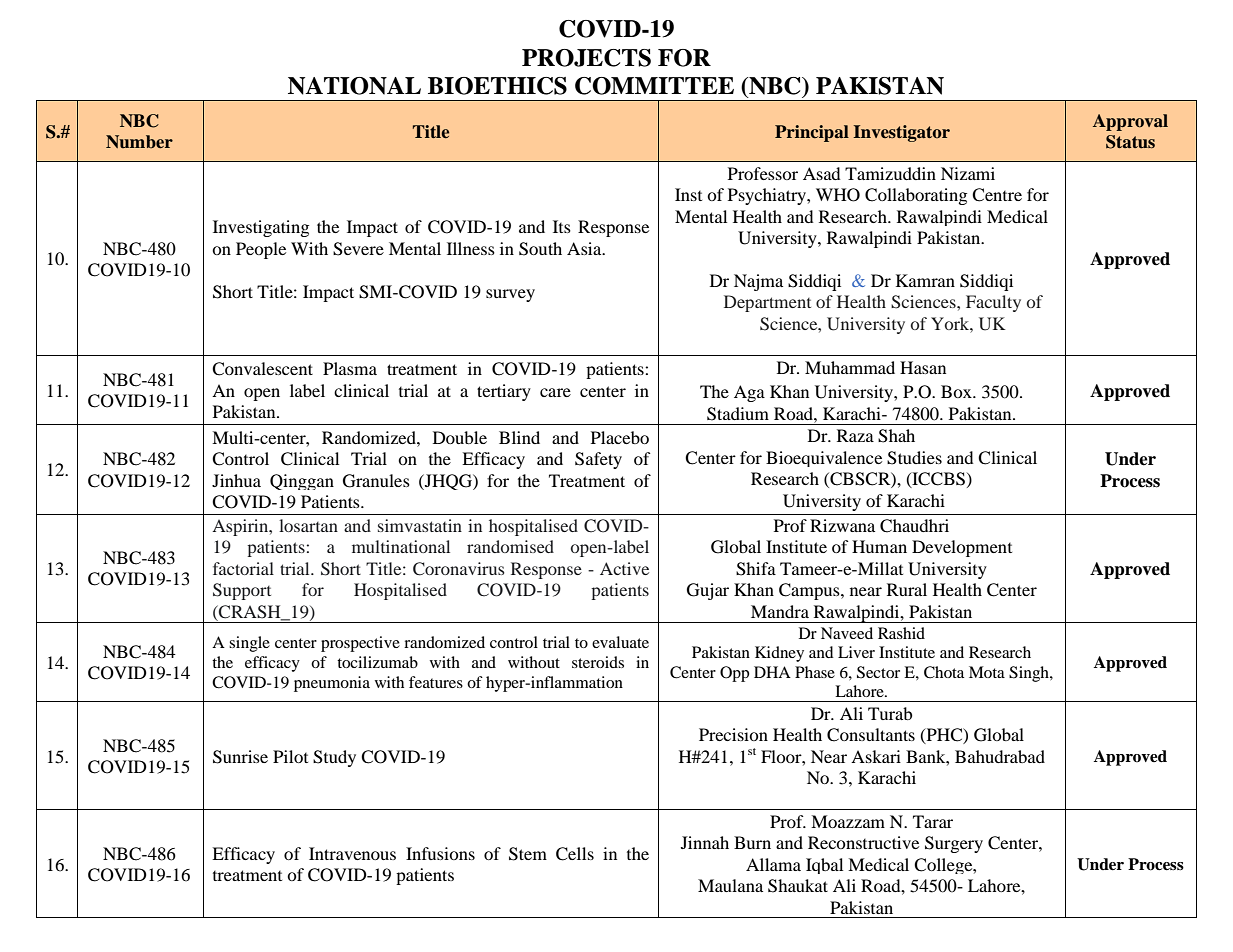  Describe the element at coordinates (139, 142) in the image. I see `Number` at that location.
